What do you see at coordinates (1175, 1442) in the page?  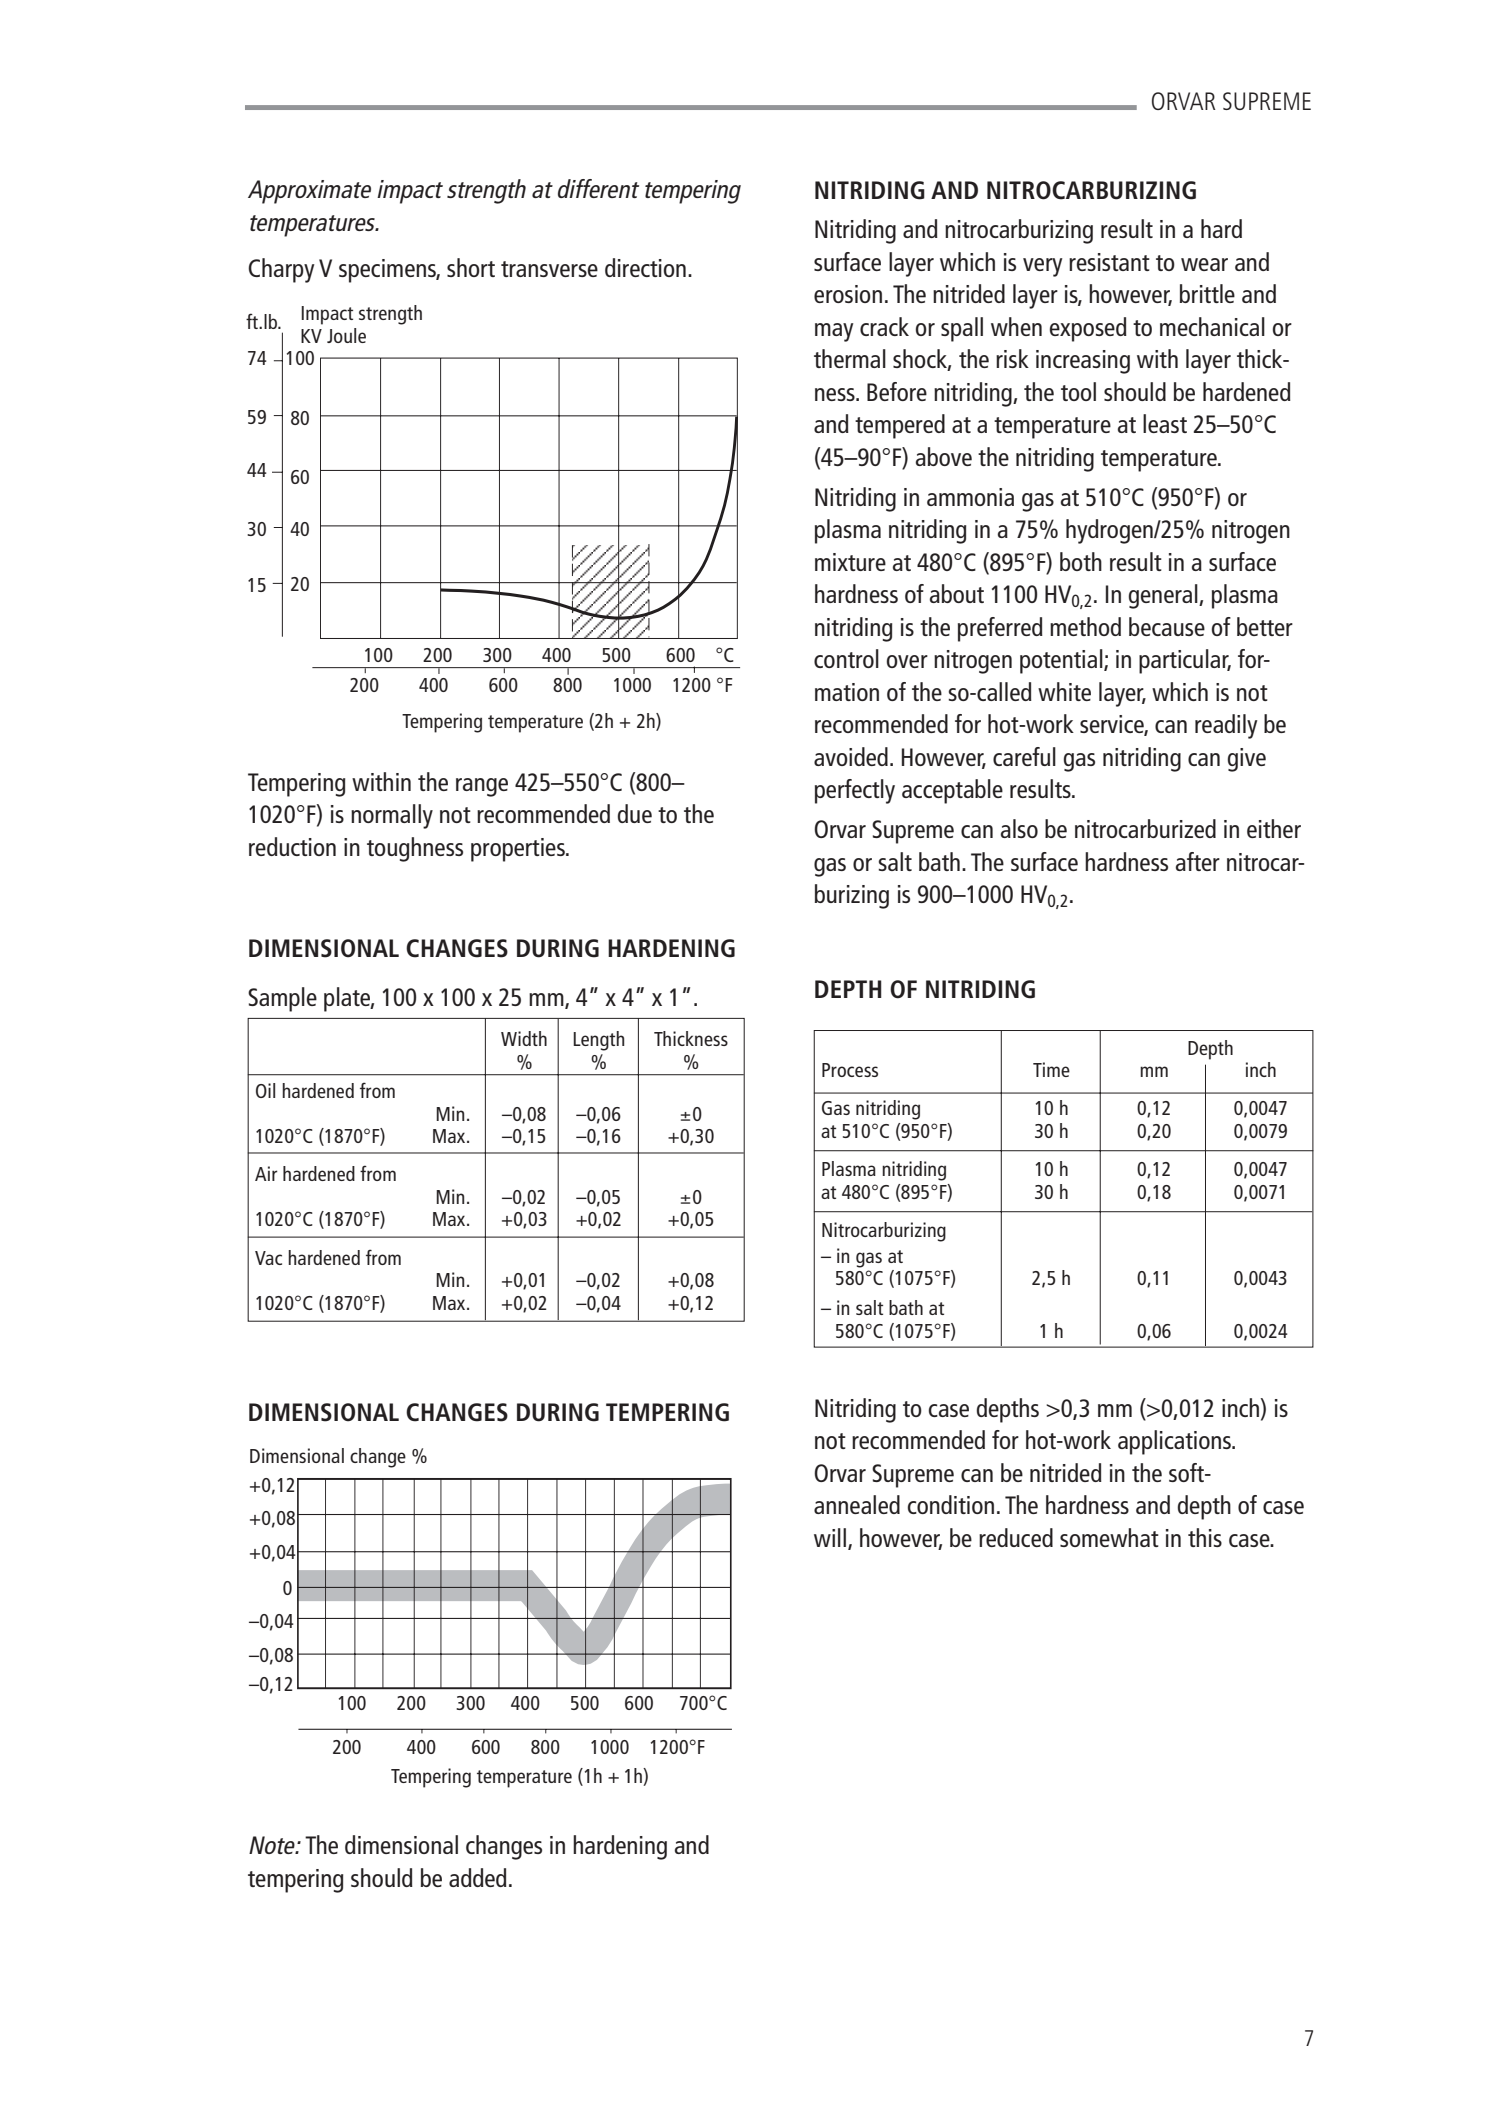 I see `applications` at bounding box center [1175, 1442].
